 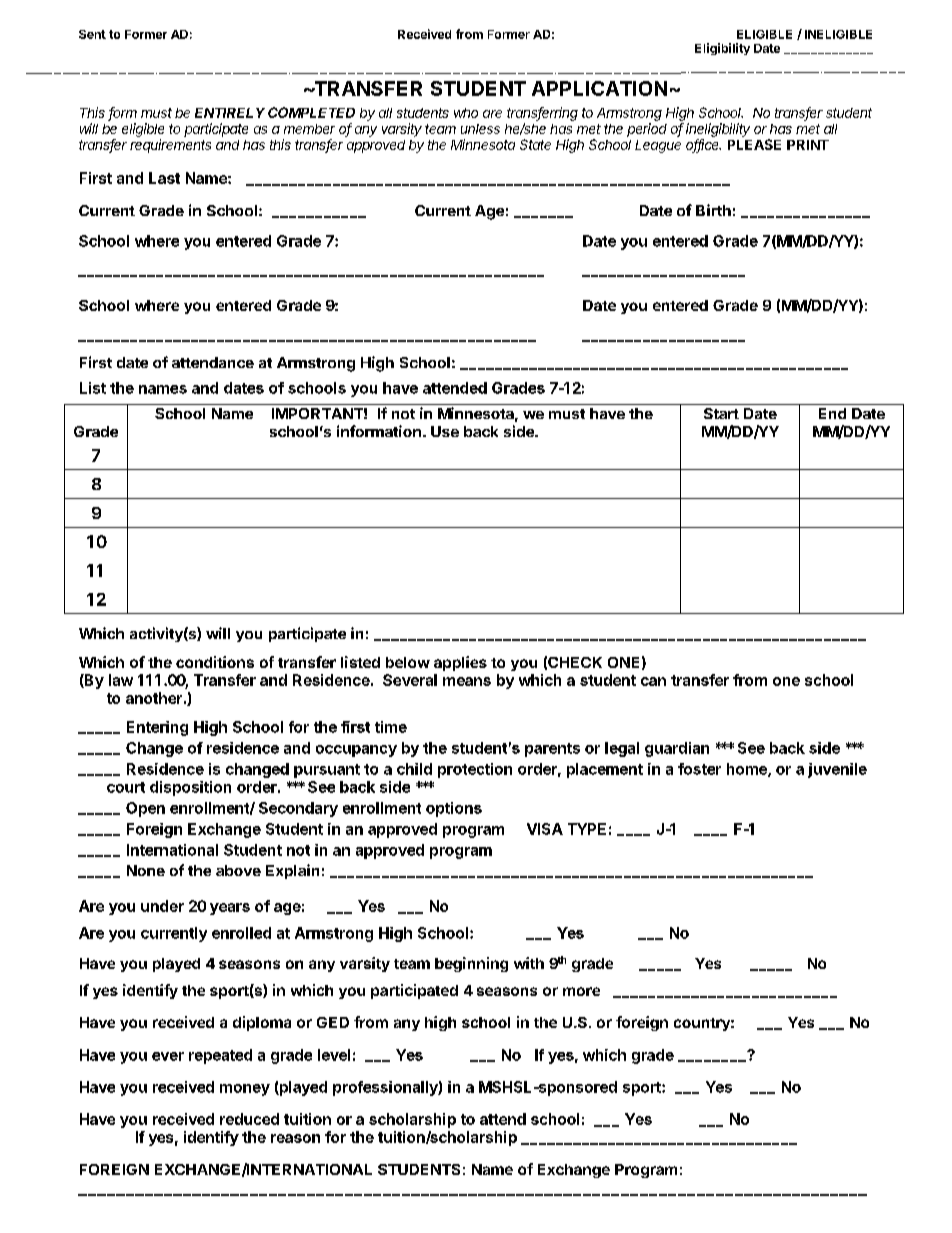 What do you see at coordinates (230, 113) in the image?
I see `ENTIRELY` at bounding box center [230, 113].
